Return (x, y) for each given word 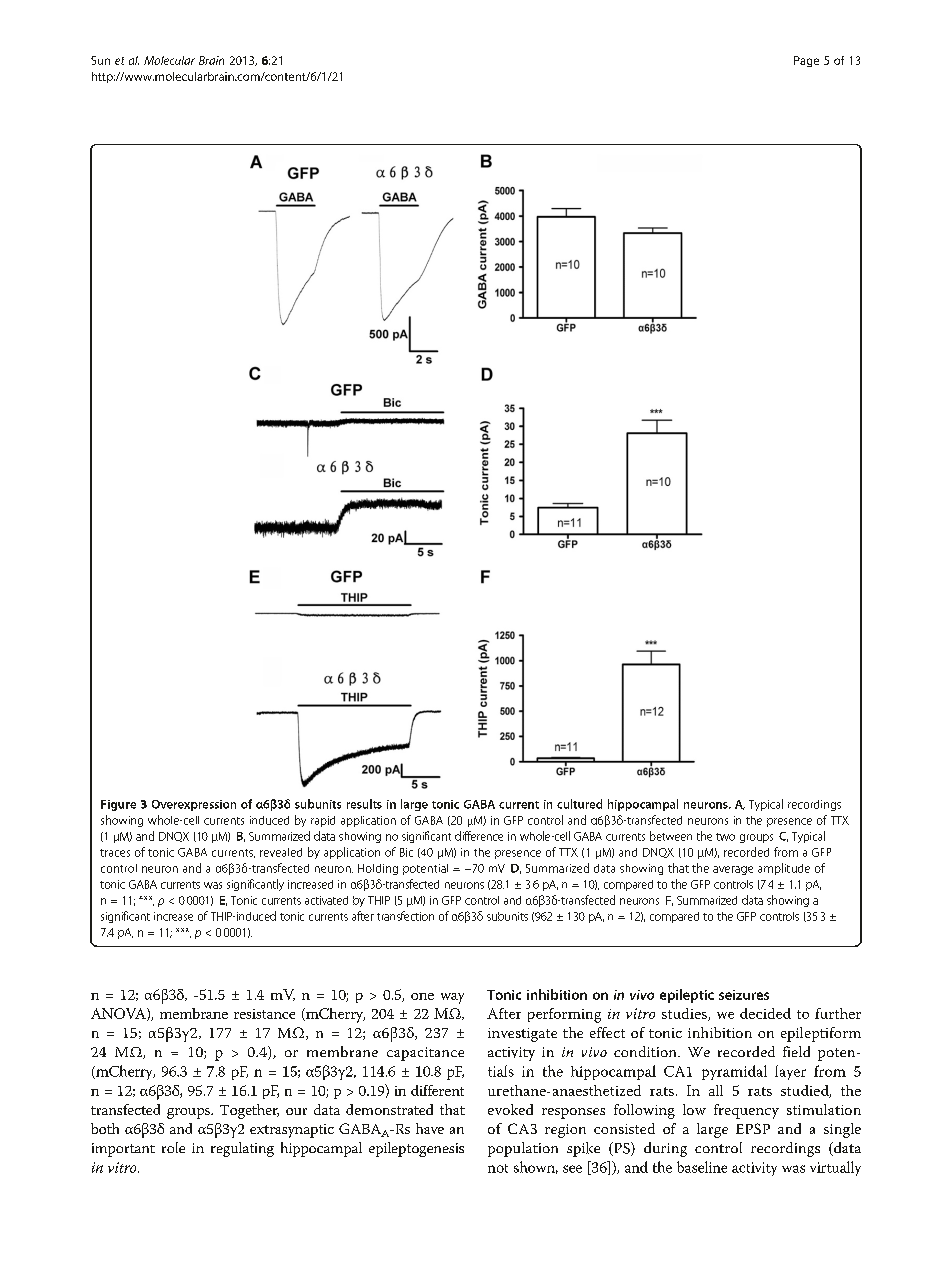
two (725, 837)
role (173, 1147)
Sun (100, 60)
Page (806, 61)
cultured (579, 804)
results (364, 804)
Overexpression (194, 805)
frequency (746, 1111)
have (430, 1128)
